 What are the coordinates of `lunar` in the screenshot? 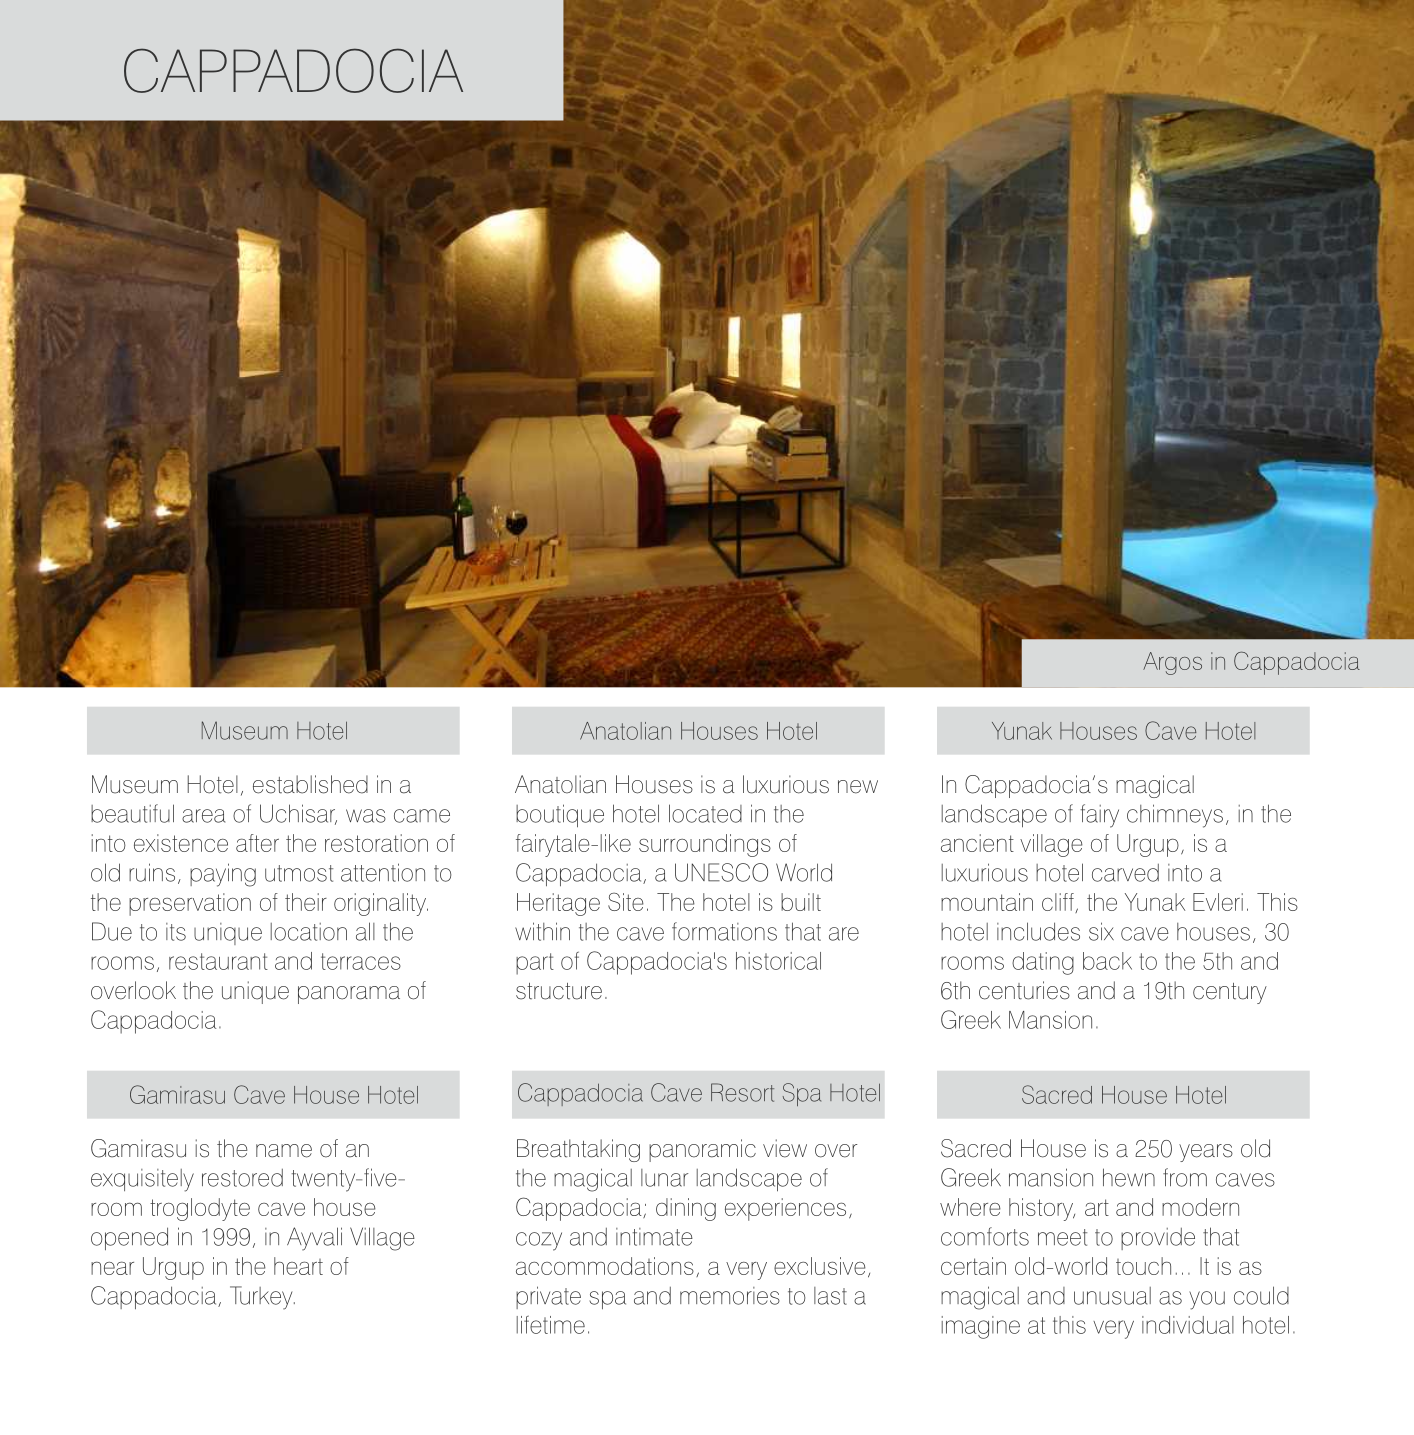 It's located at (664, 1178).
